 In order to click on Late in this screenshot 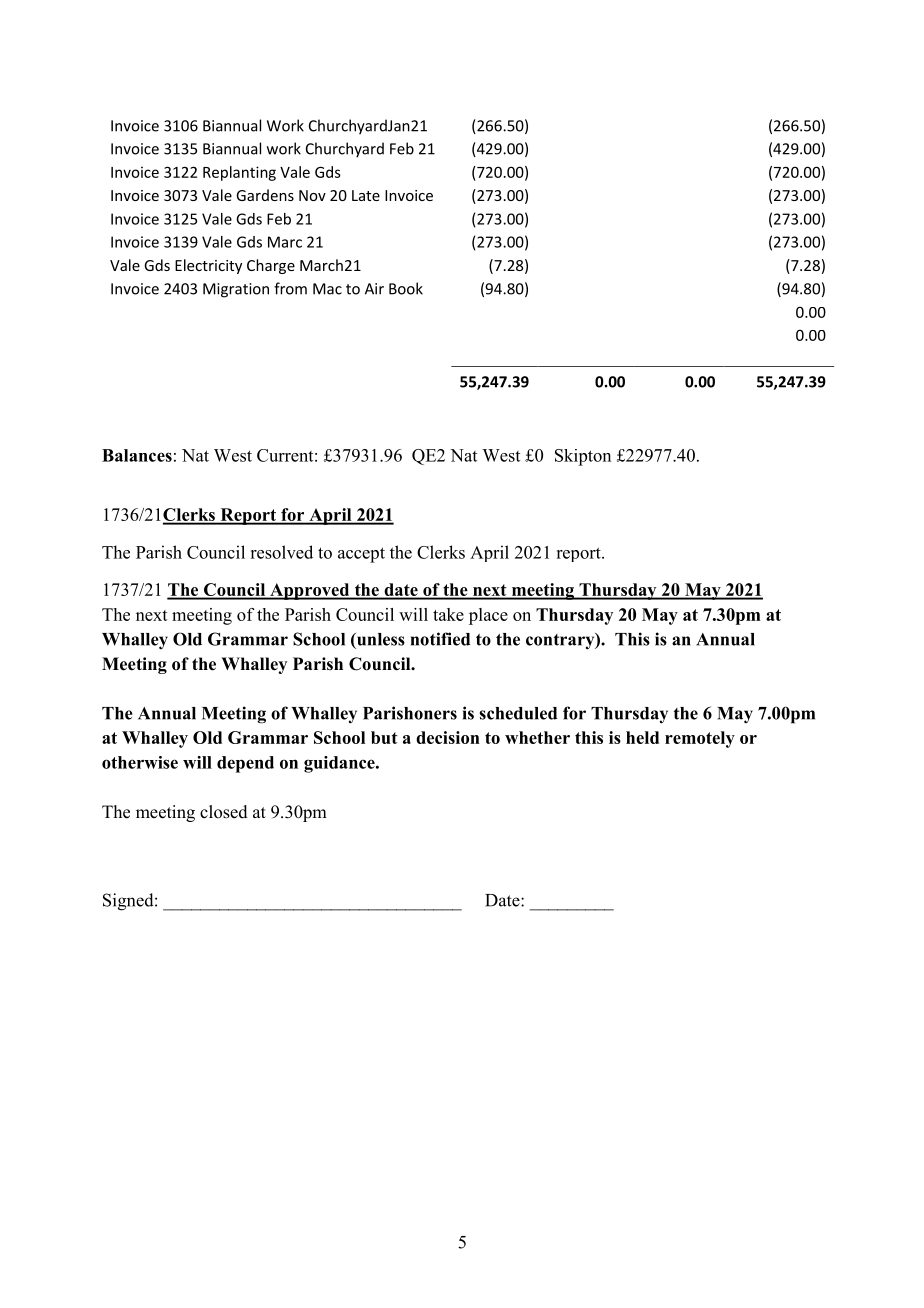, I will do `click(366, 195)`.
